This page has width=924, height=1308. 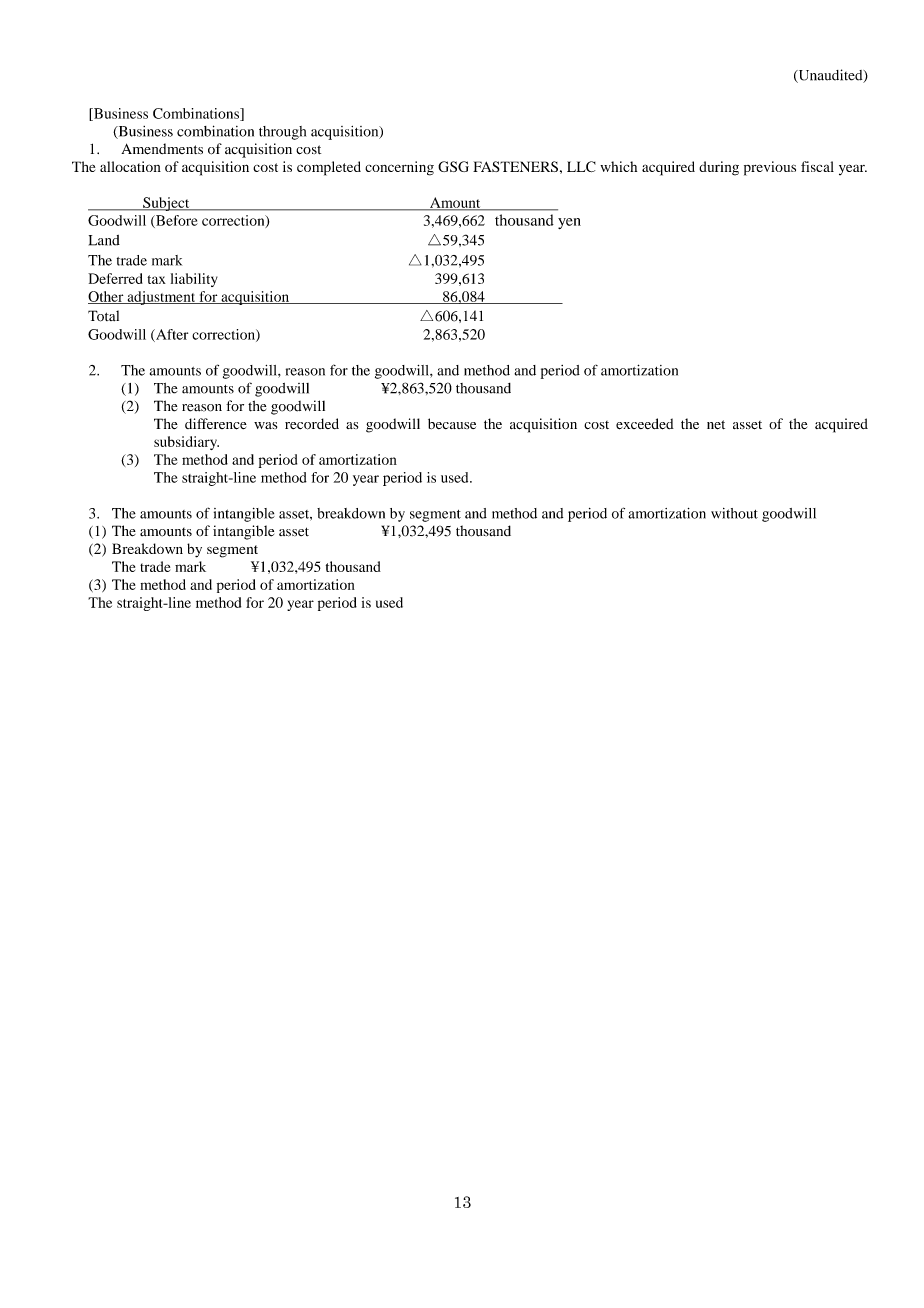 What do you see at coordinates (216, 424) in the page?
I see `difference` at bounding box center [216, 424].
